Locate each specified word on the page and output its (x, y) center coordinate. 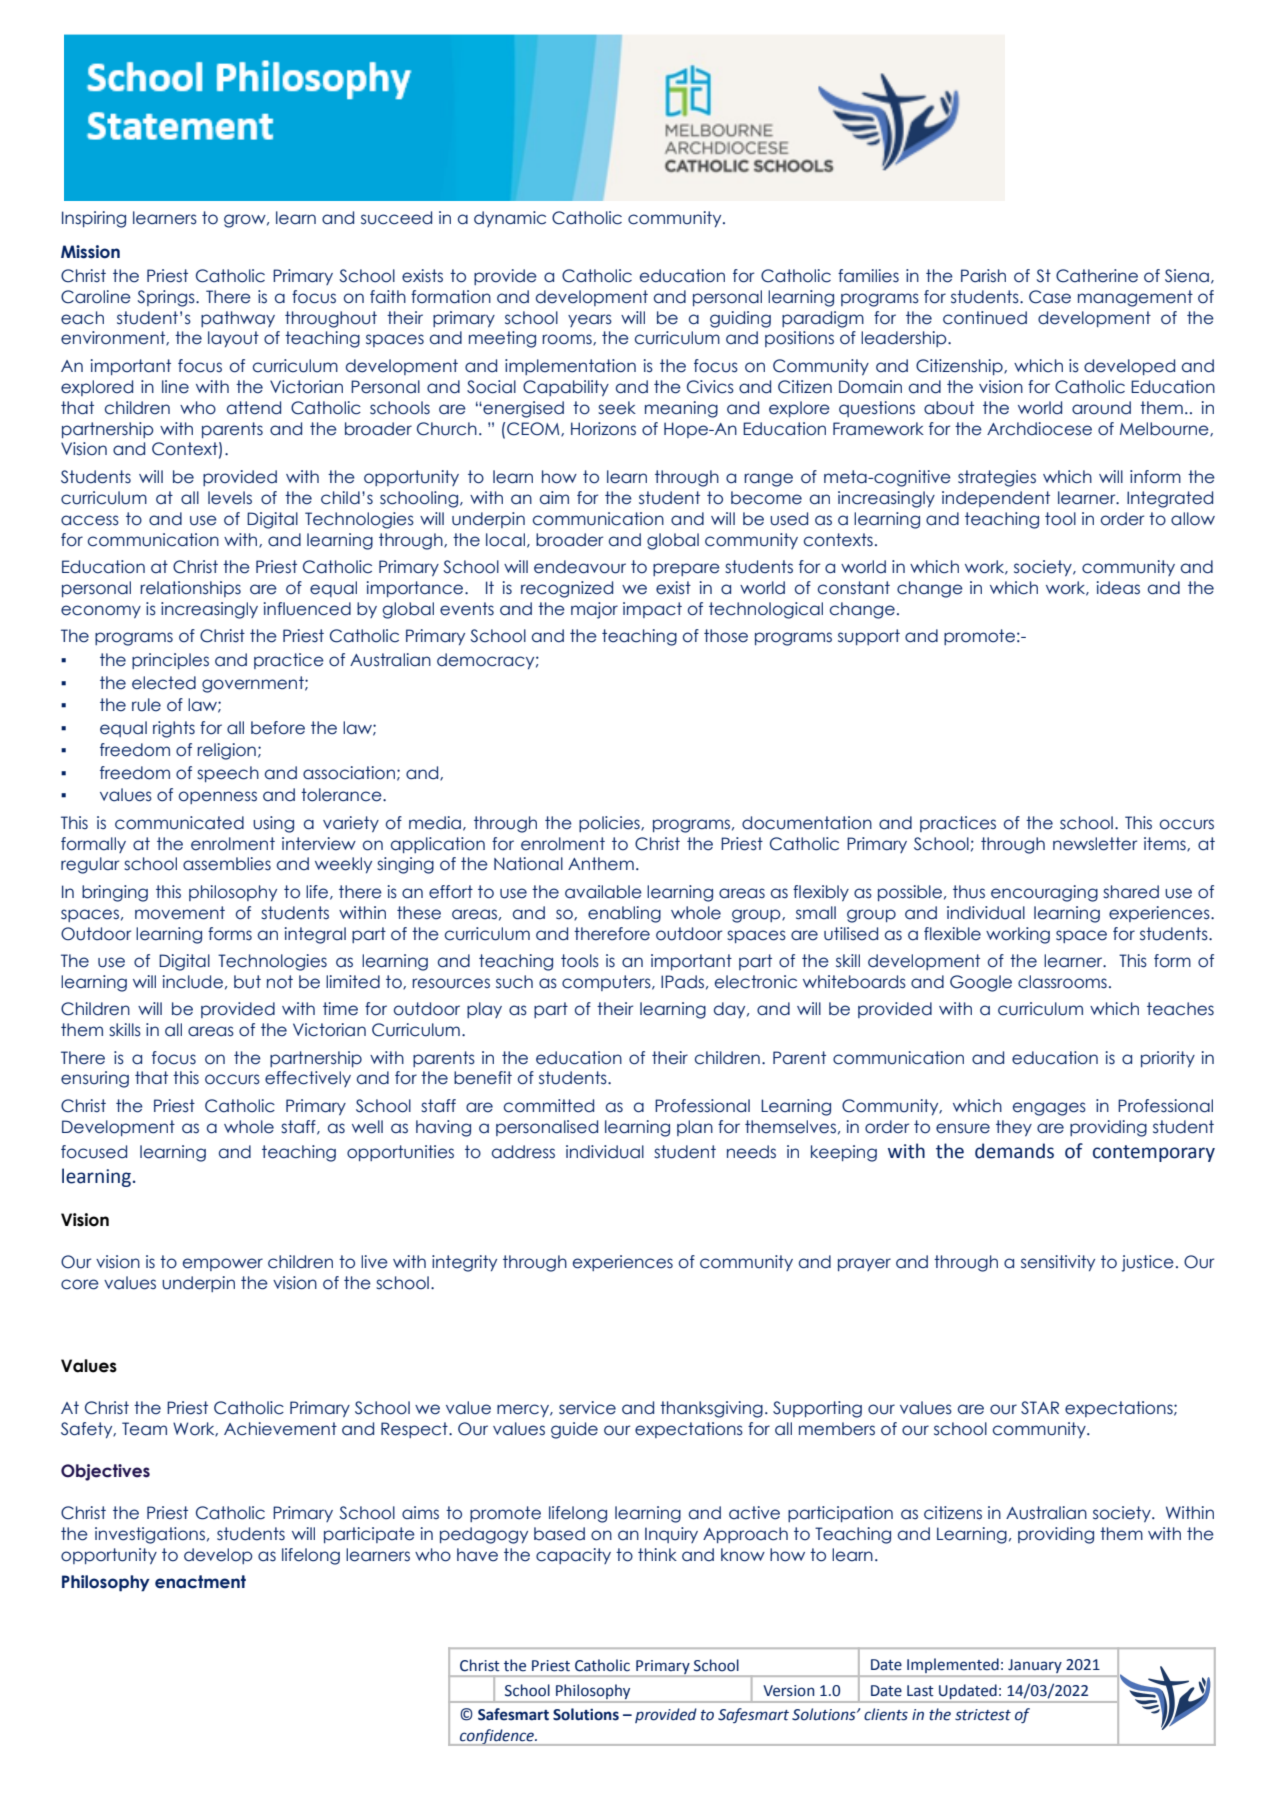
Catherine (1097, 276)
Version (788, 1691)
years (590, 320)
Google (981, 983)
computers (607, 983)
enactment (200, 1582)
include (193, 982)
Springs (167, 298)
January (1035, 1666)
